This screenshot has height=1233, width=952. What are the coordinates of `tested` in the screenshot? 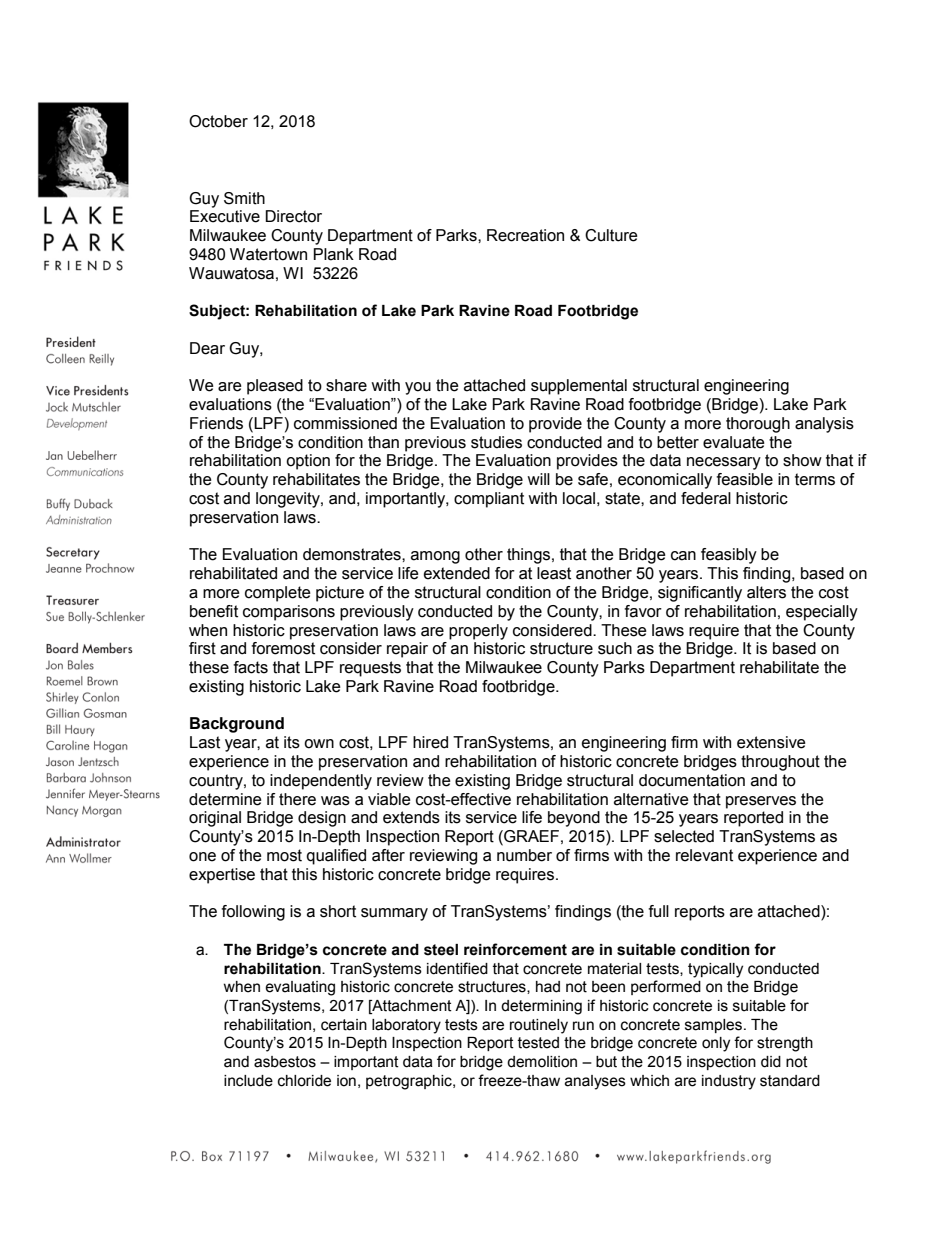 It's located at (538, 1043).
